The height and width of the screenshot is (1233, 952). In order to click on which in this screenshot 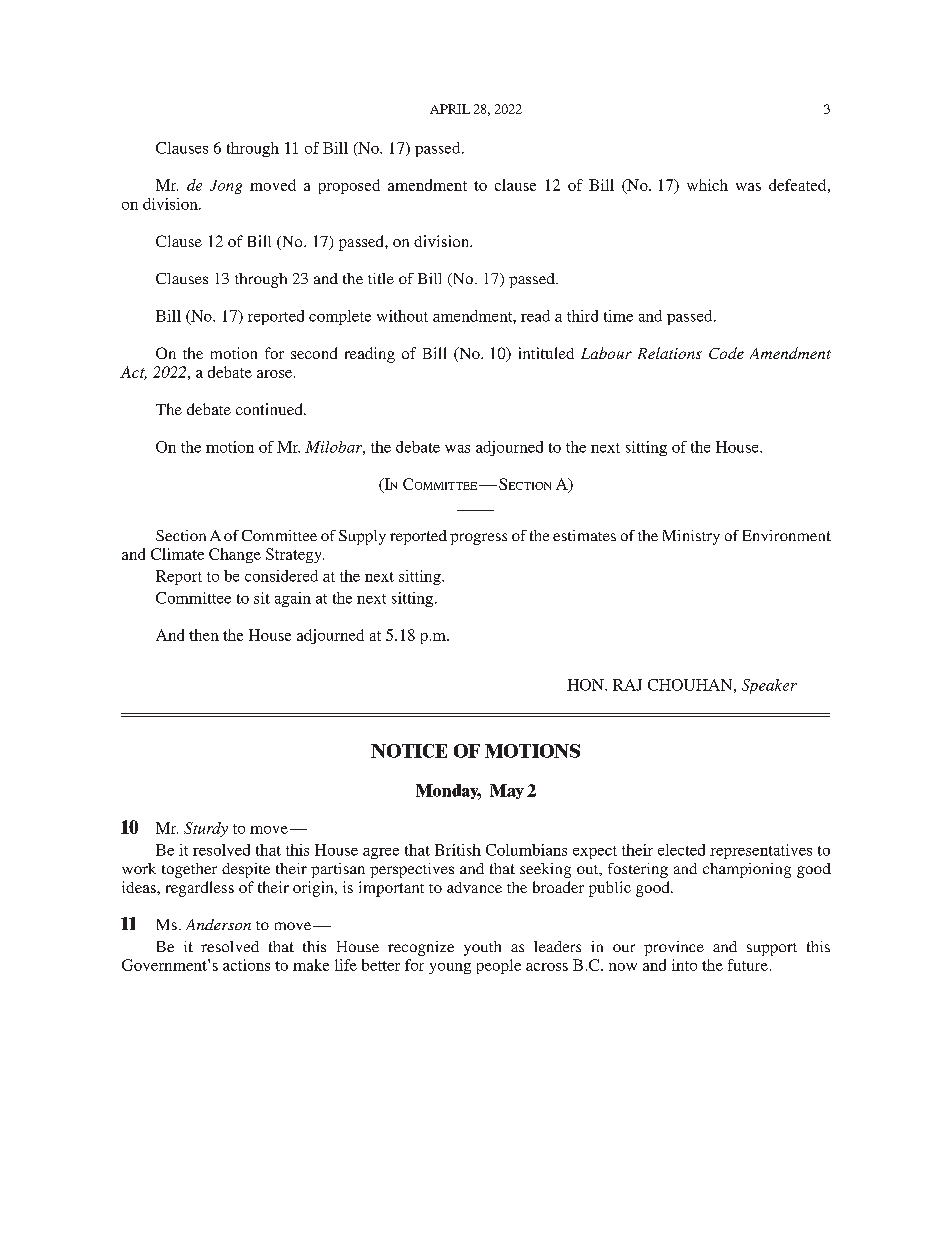, I will do `click(707, 185)`.
